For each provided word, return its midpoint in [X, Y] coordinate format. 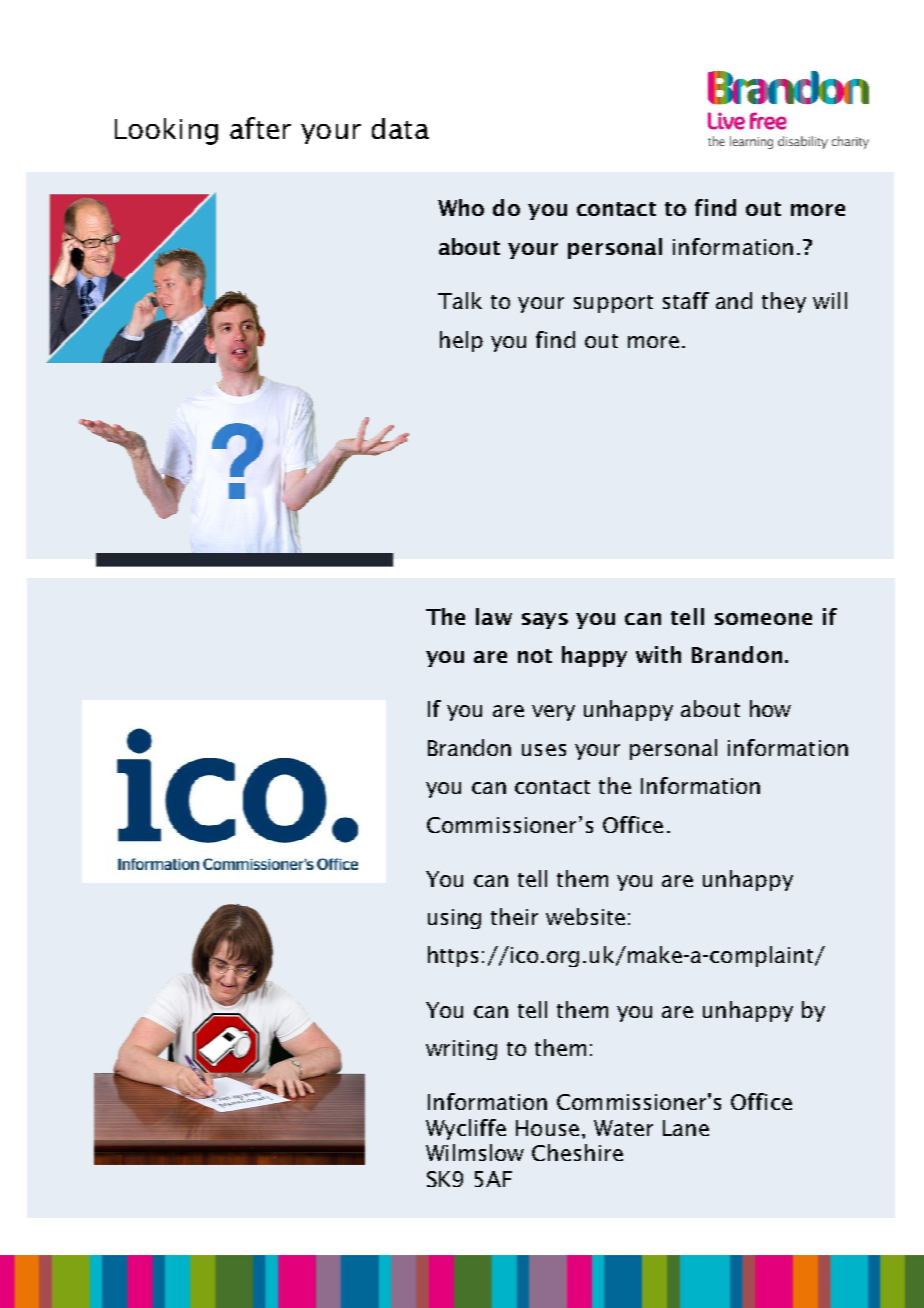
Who [461, 207]
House [547, 1128]
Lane [686, 1128]
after [260, 128]
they [784, 302]
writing [461, 1050]
